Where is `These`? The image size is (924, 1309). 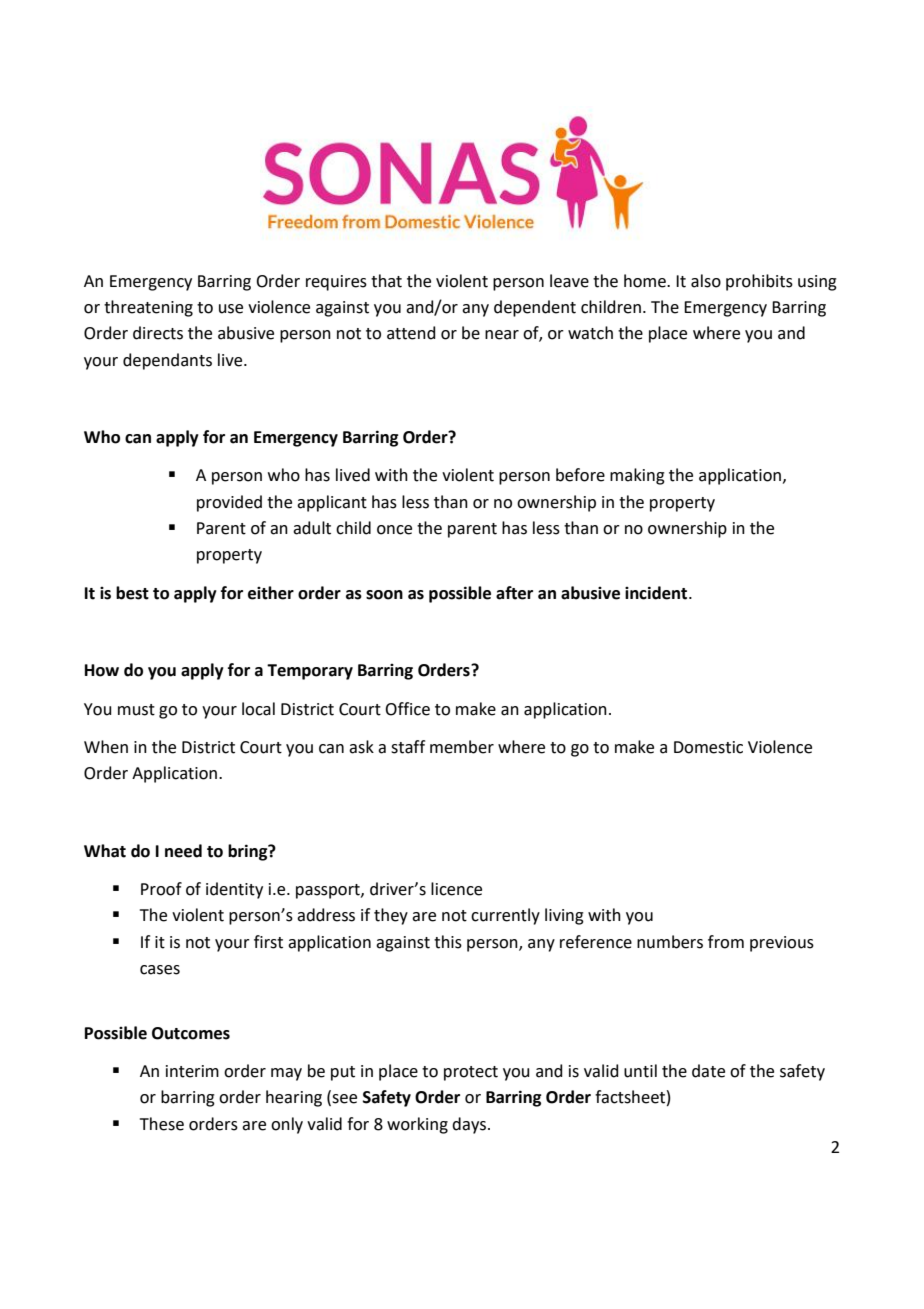 These is located at coordinates (162, 1124).
